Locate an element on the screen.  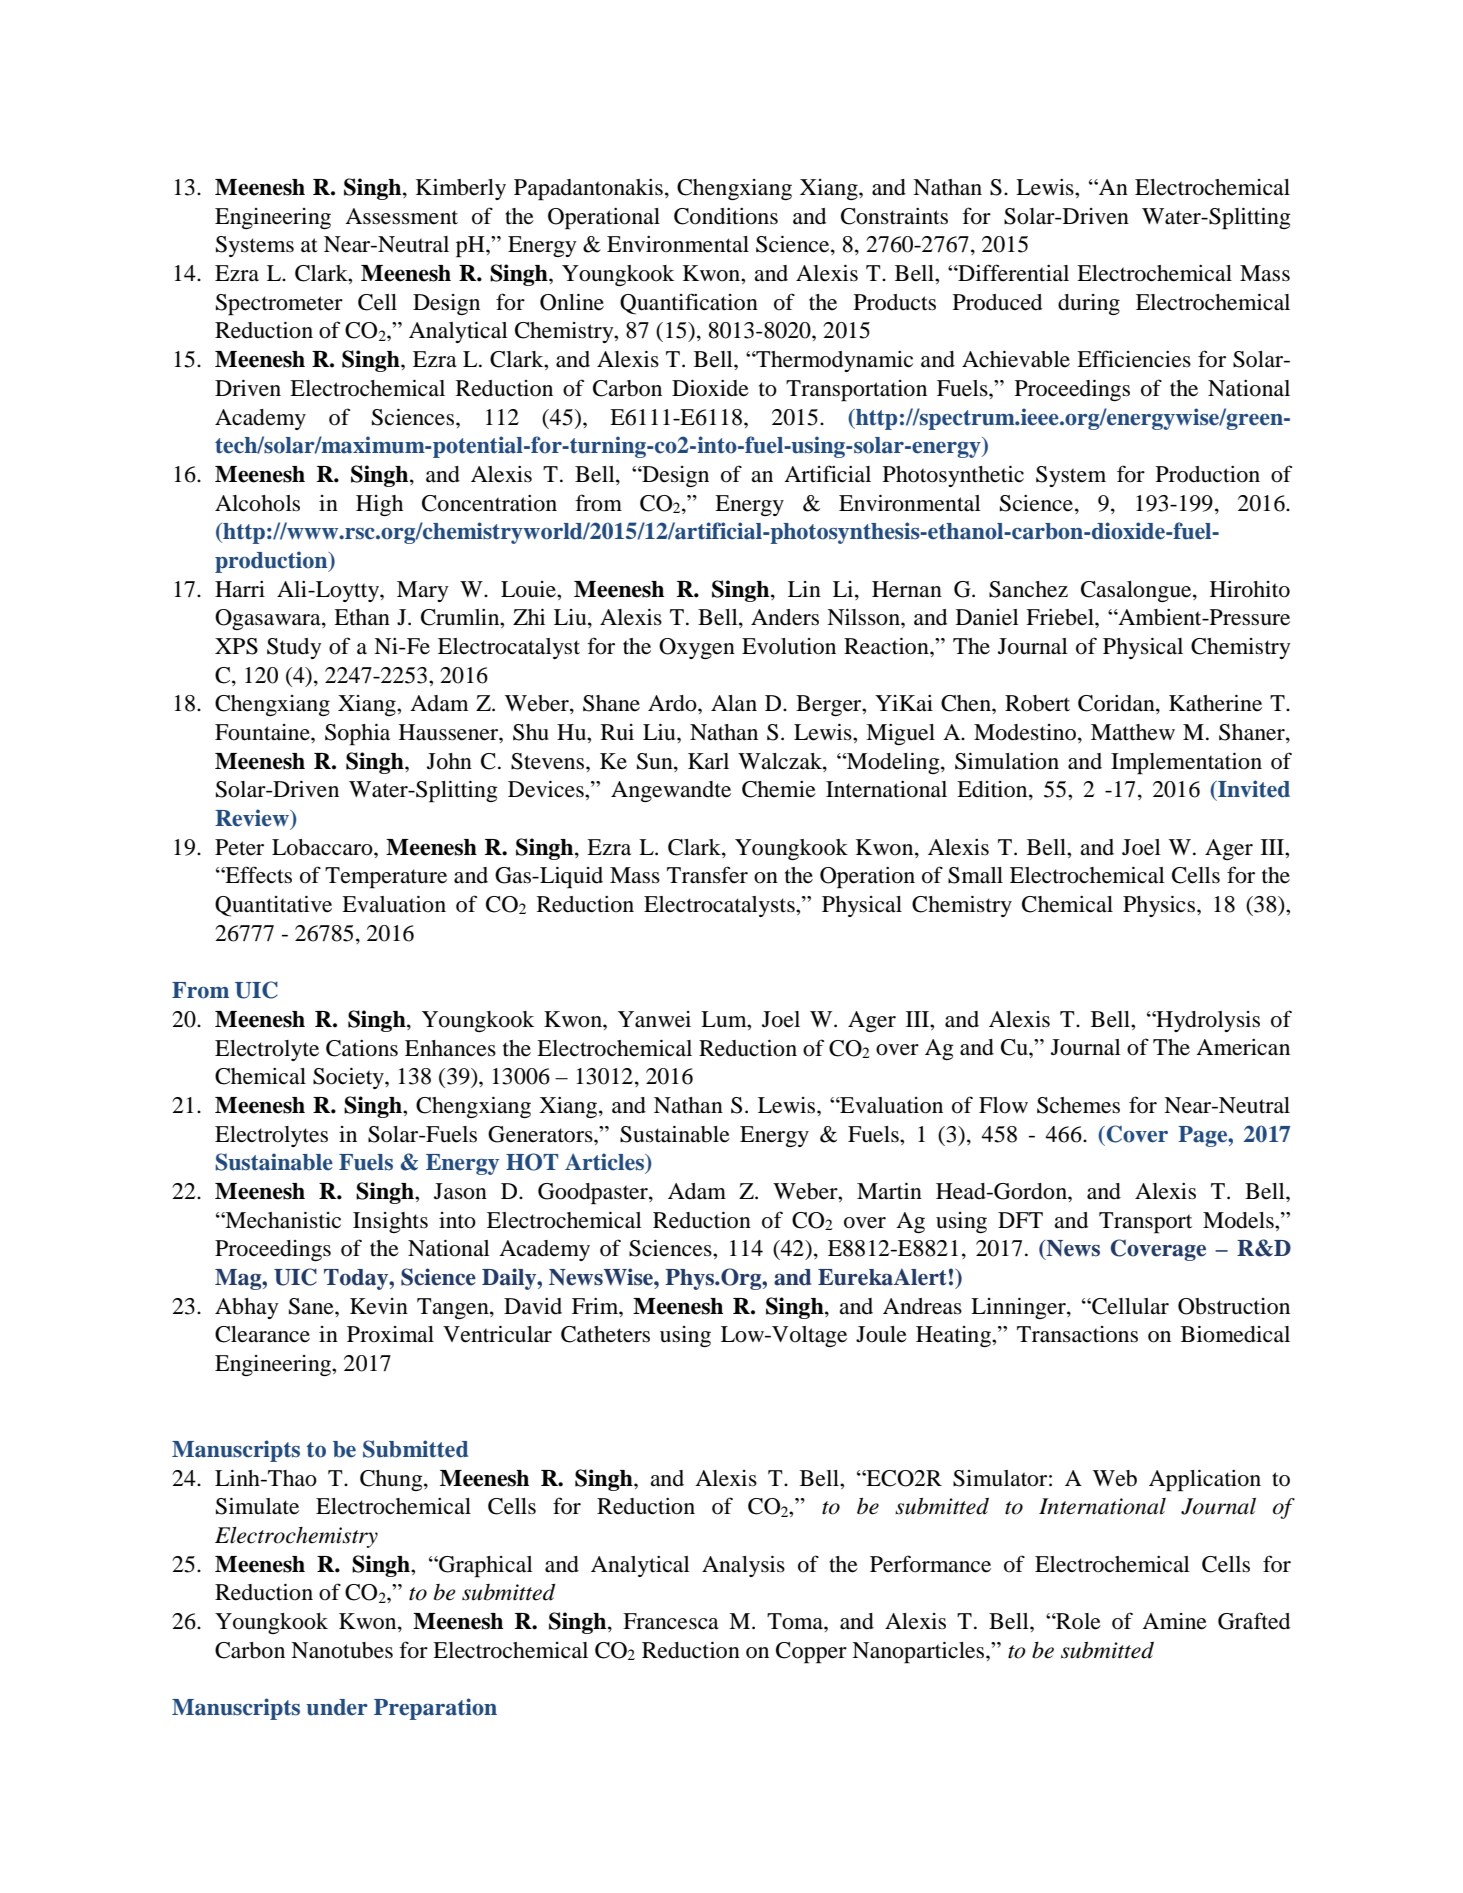
Society is located at coordinates (349, 1078).
